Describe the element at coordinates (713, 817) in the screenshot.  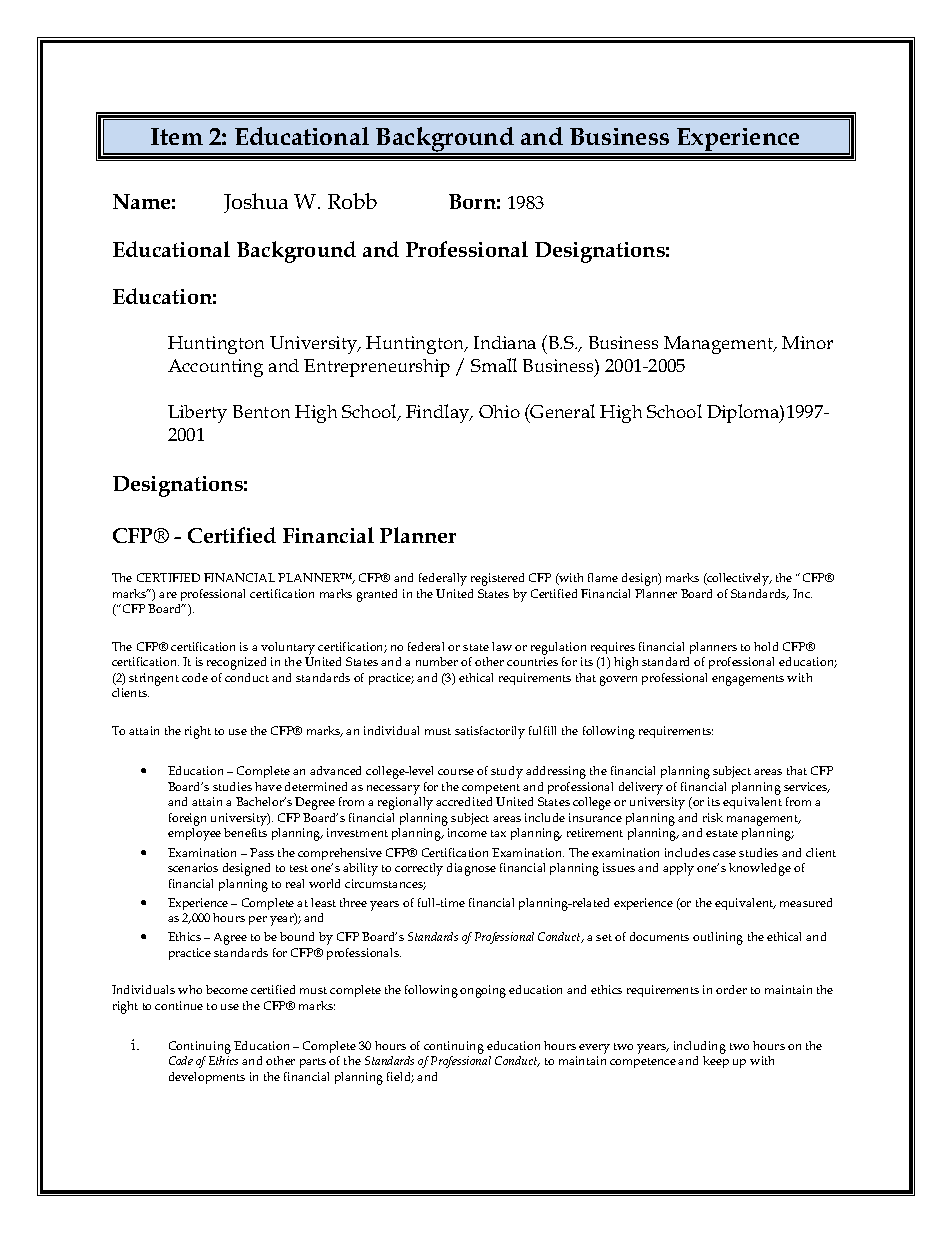
I see `risk` at that location.
